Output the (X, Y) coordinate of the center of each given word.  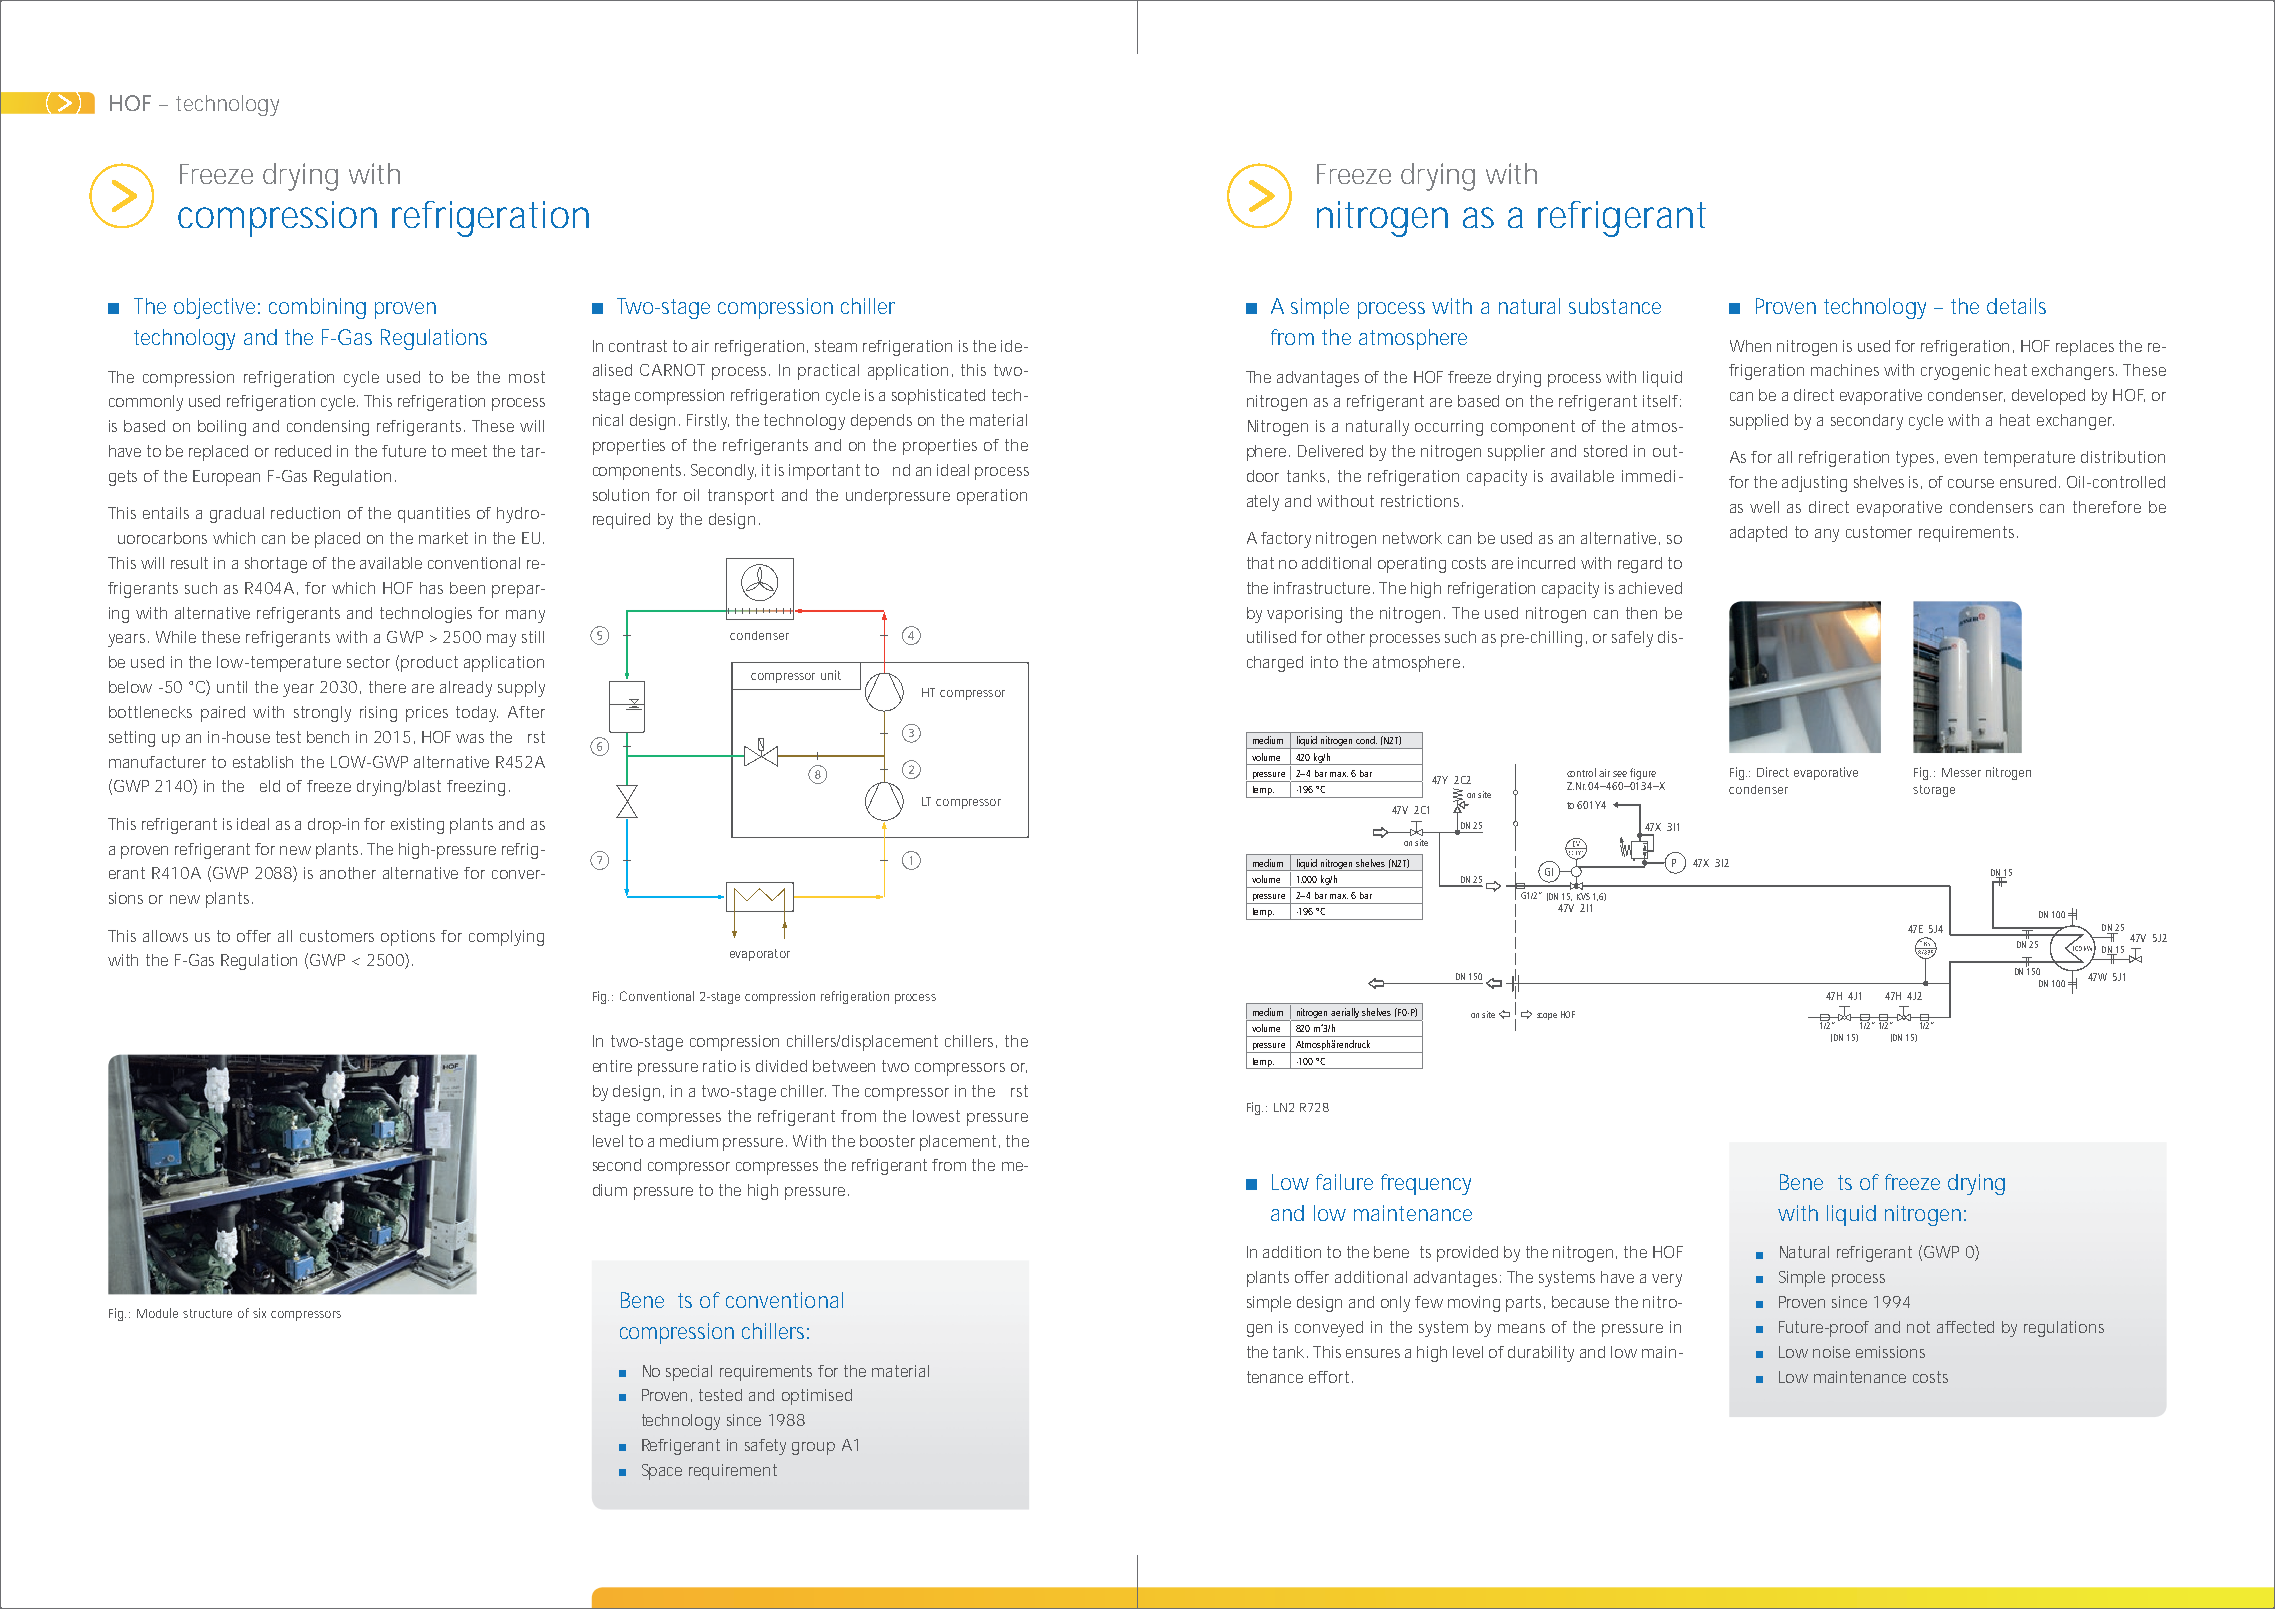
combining (317, 308)
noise (1831, 1352)
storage (1934, 791)
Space (662, 1472)
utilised (1271, 637)
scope (1547, 1016)
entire (612, 1066)
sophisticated (938, 397)
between (844, 1066)
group (813, 1448)
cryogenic (1955, 372)
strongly (322, 714)
